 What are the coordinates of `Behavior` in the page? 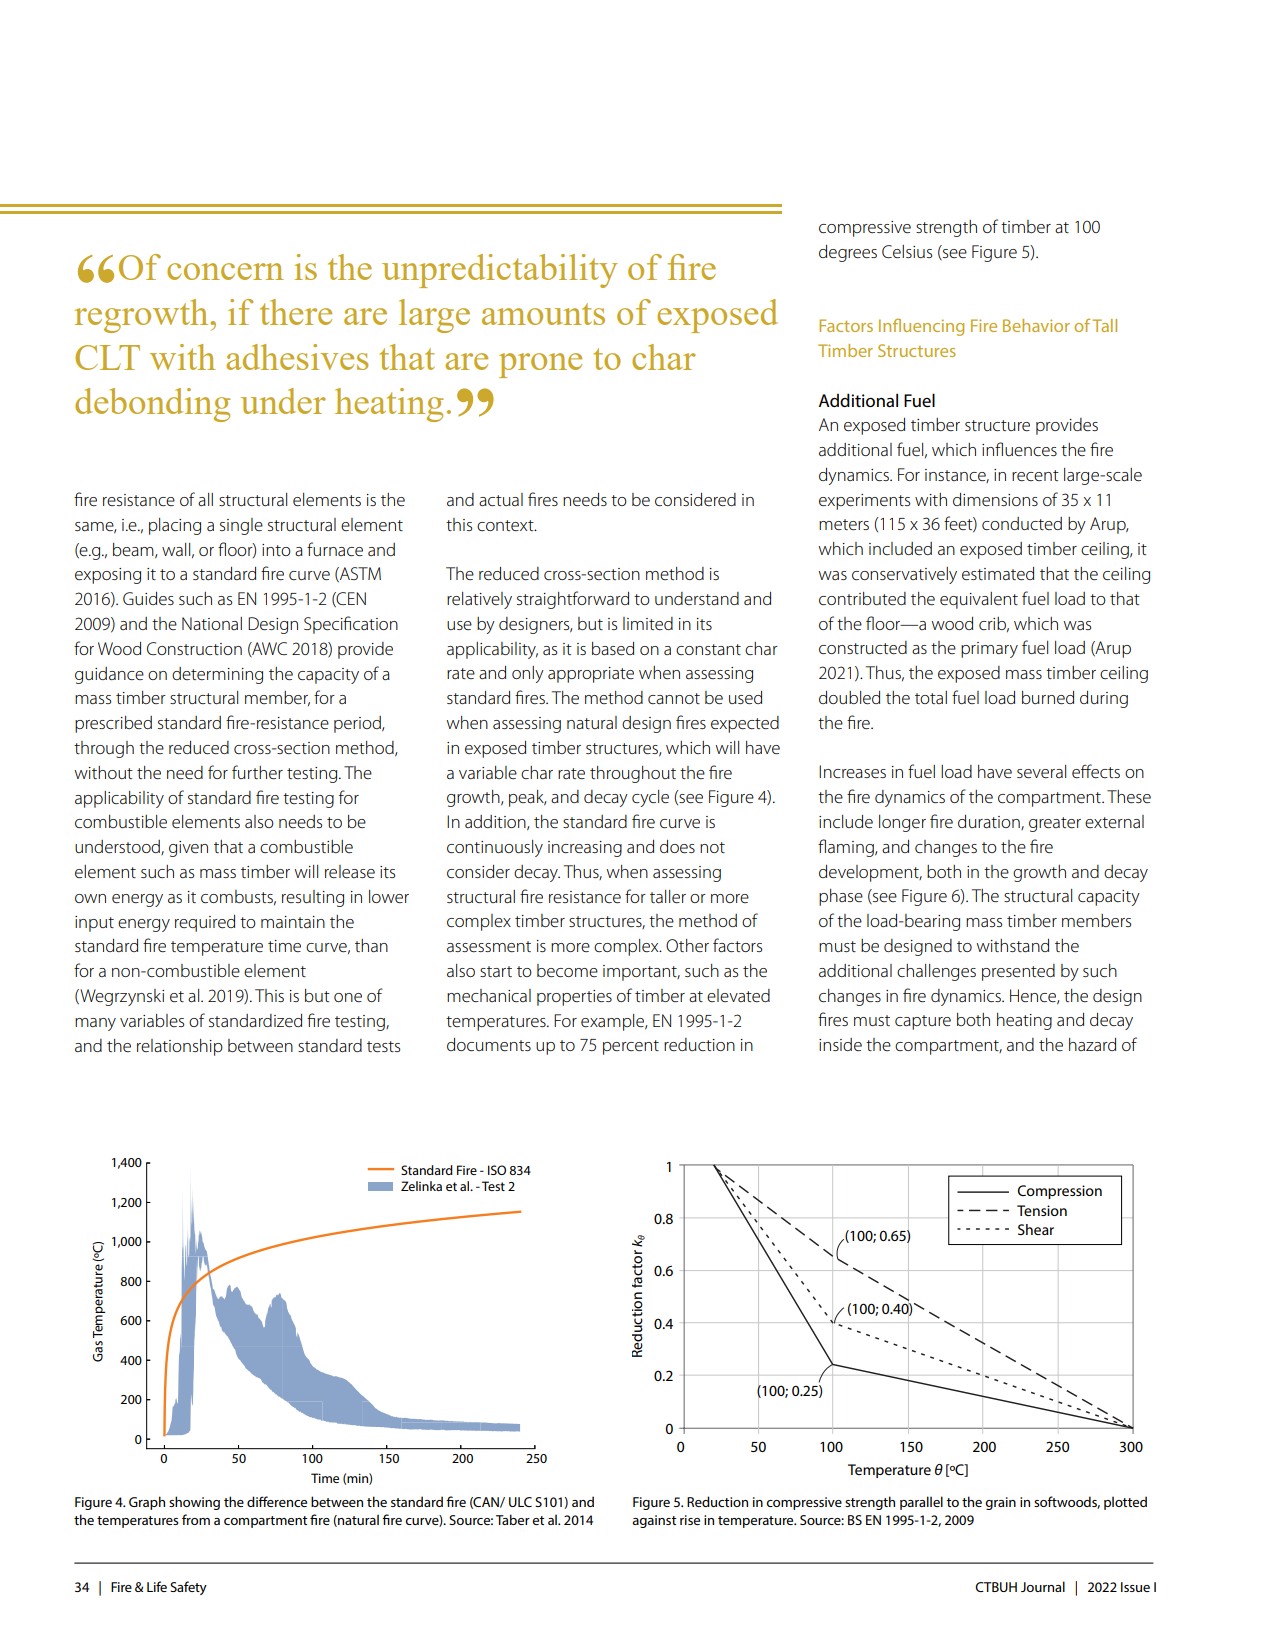 It's located at (1036, 325).
